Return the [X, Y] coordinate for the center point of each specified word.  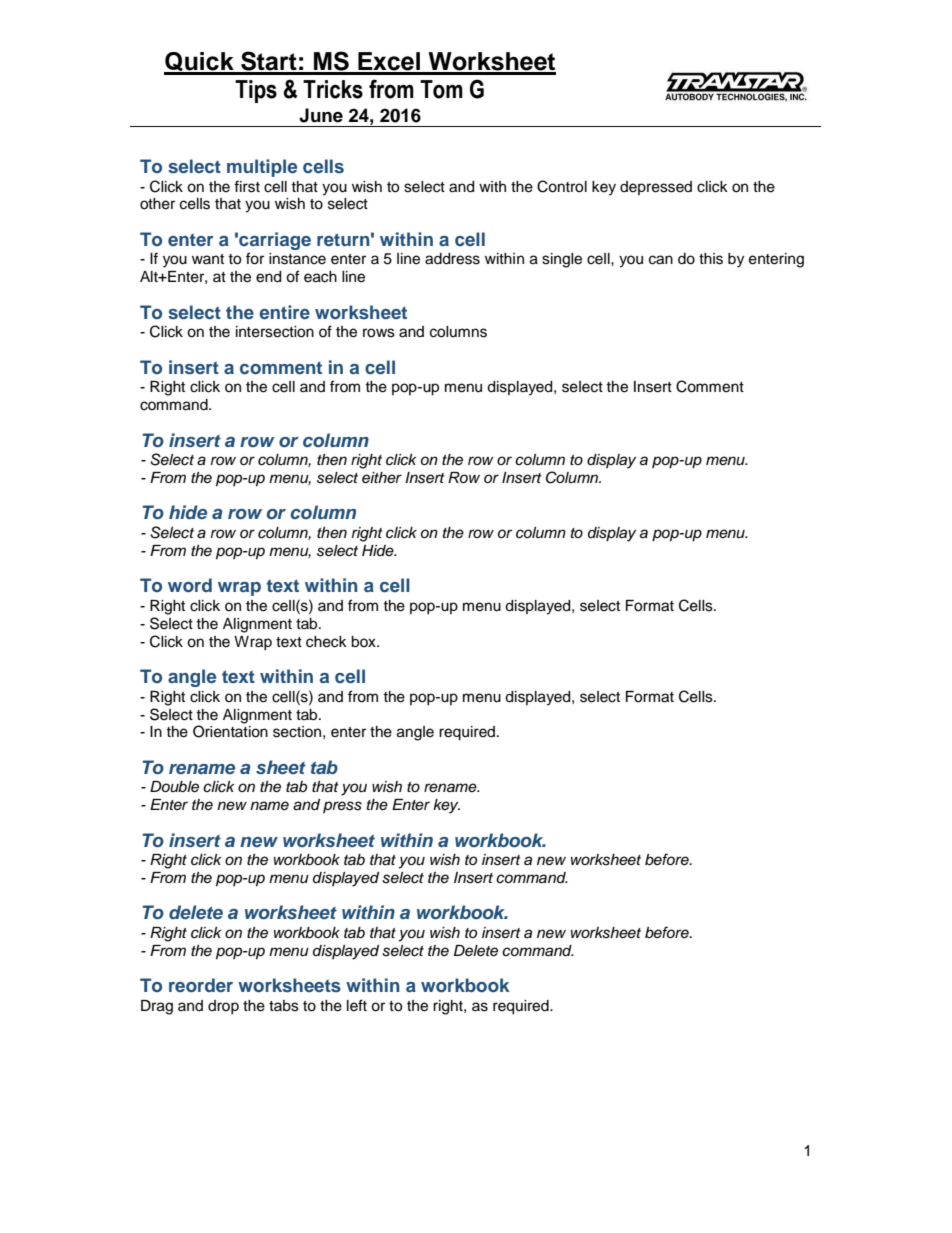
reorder [201, 985]
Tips [256, 91]
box [364, 642]
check [326, 642]
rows [379, 333]
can [661, 260]
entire [284, 312]
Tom [441, 89]
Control [562, 186]
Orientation [230, 731]
